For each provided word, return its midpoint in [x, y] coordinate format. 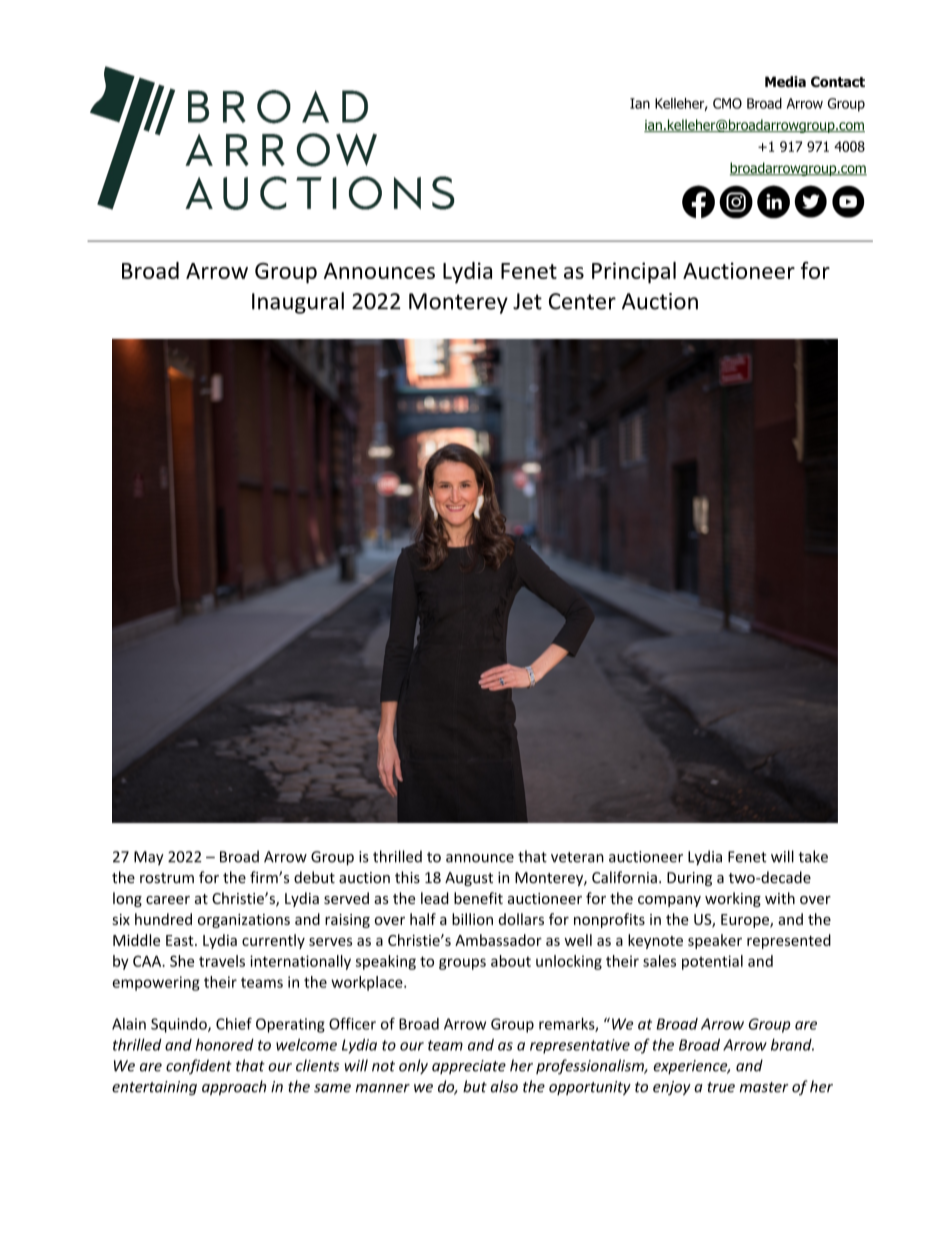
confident [199, 1066]
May [149, 858]
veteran [577, 857]
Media [785, 81]
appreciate [469, 1067]
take [813, 856]
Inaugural [298, 303]
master [764, 1087]
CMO [727, 103]
